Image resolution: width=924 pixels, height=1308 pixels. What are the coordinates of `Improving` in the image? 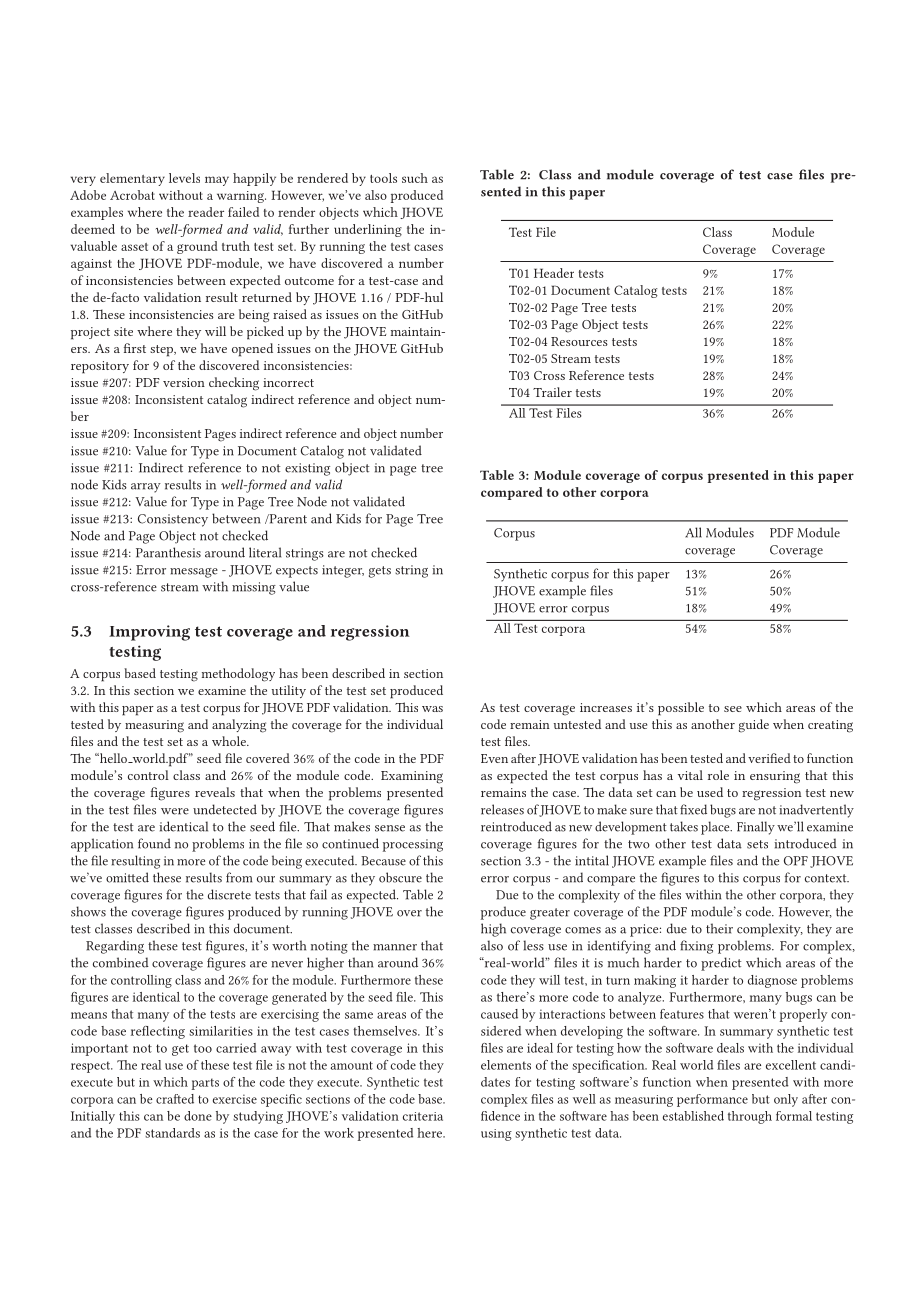 It's located at (149, 633).
